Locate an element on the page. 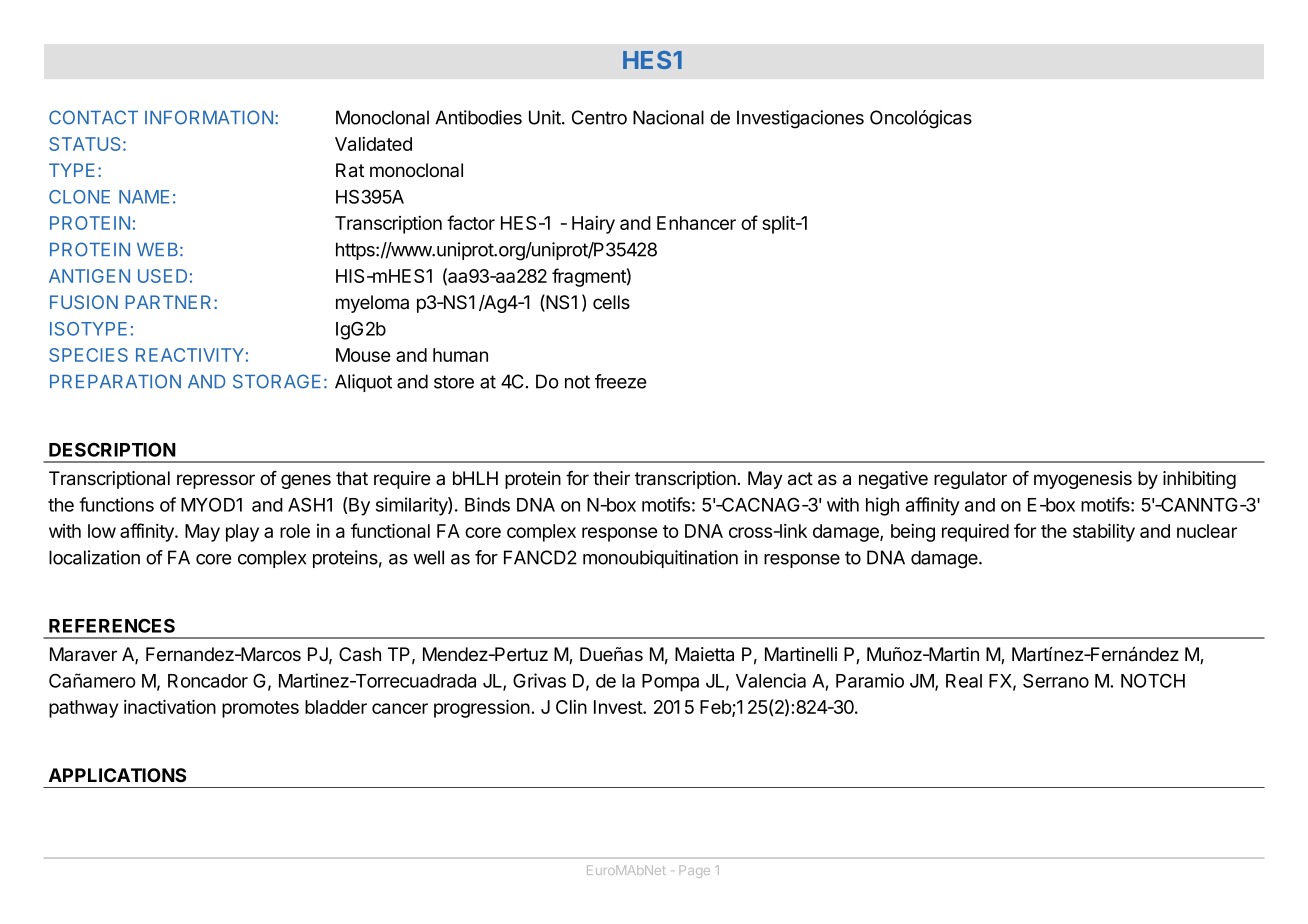 Image resolution: width=1308 pixels, height=924 pixels. repressor is located at coordinates (216, 481).
